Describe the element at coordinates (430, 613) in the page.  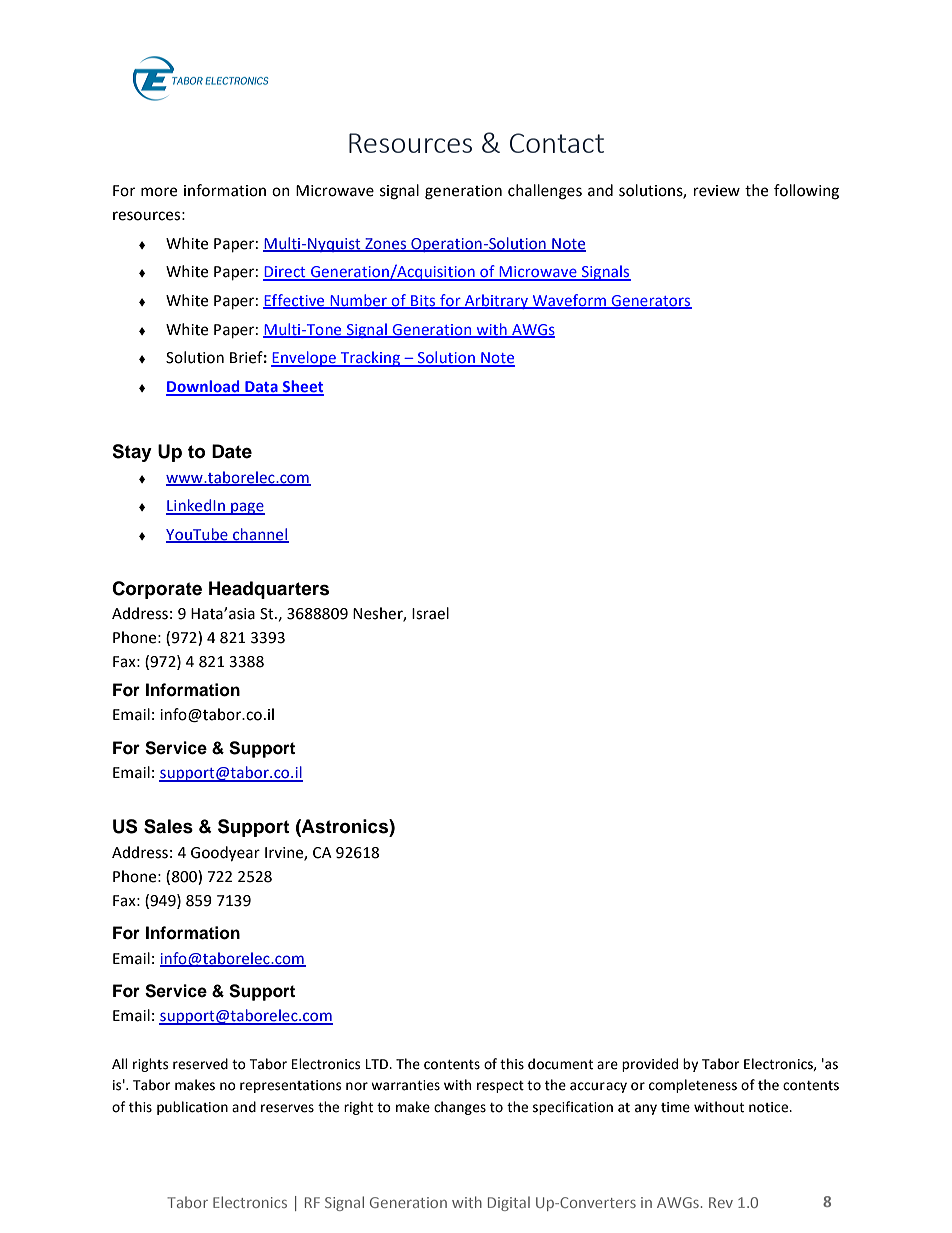
I see `Israel` at that location.
